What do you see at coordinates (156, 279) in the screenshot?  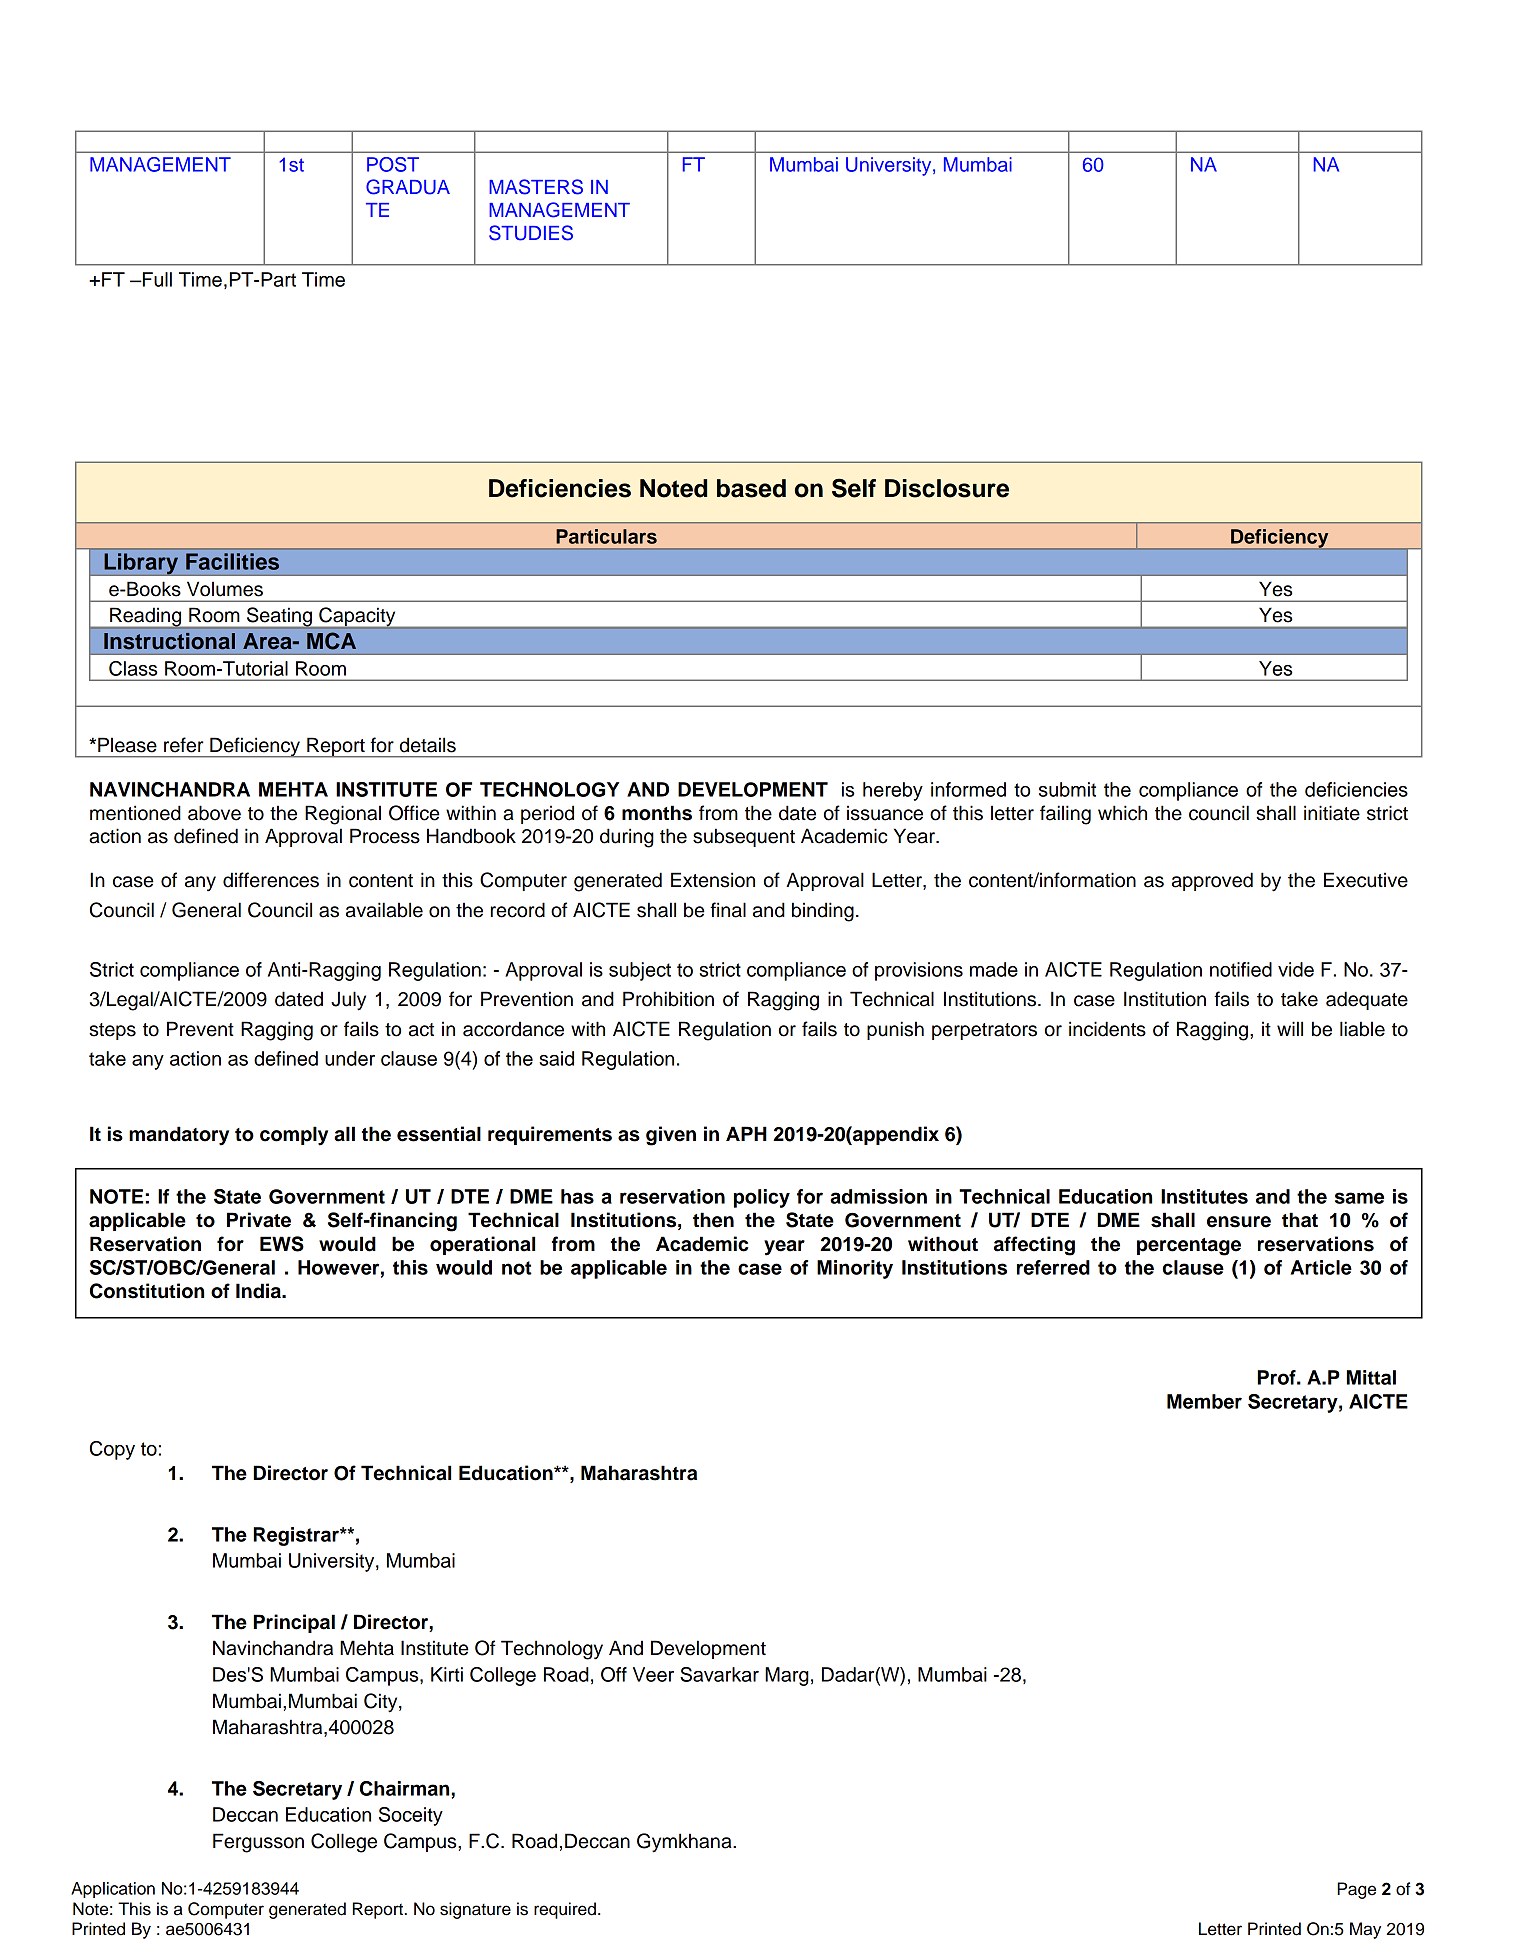 I see `Full` at bounding box center [156, 279].
